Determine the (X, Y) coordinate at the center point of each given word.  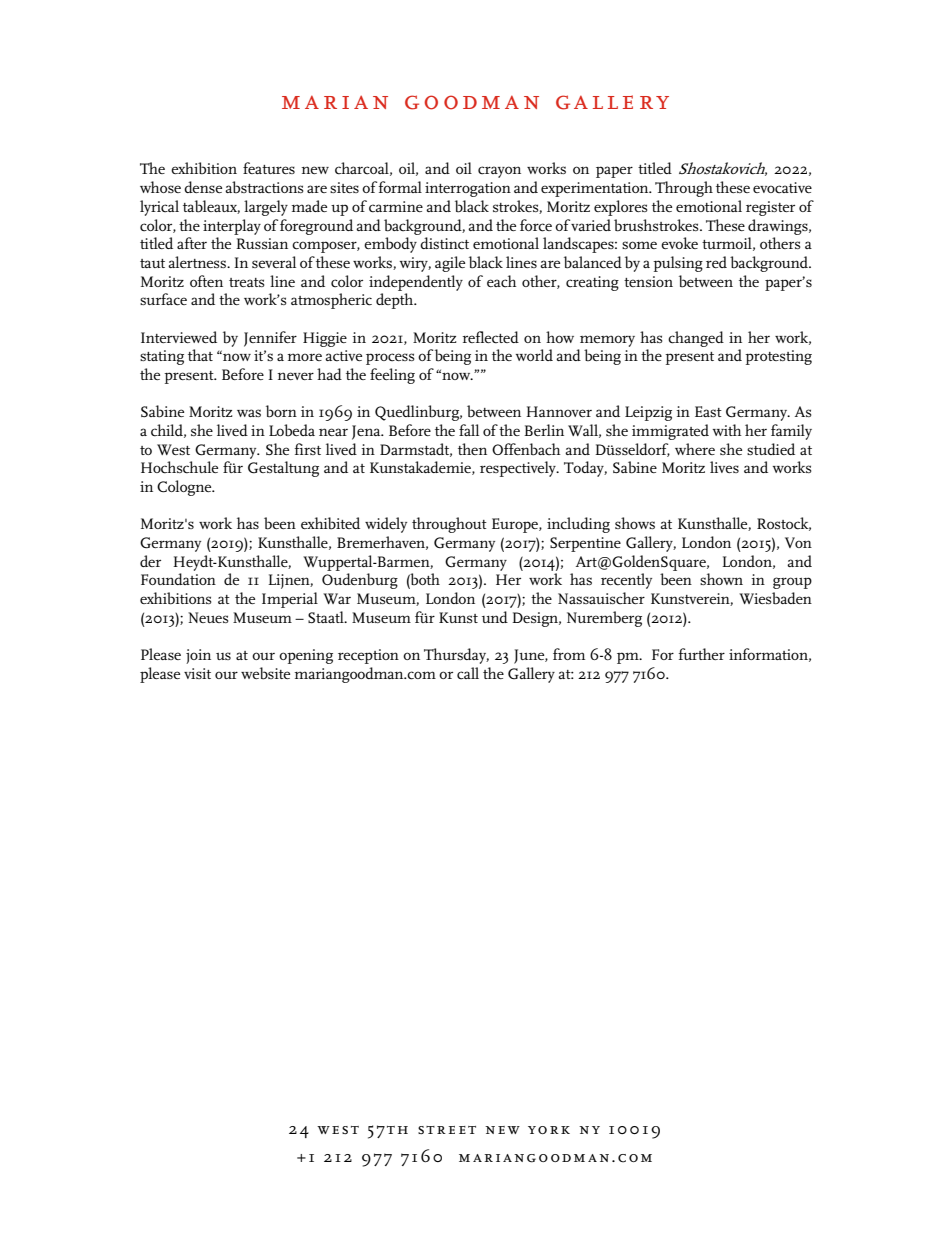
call (468, 673)
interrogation (468, 189)
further (702, 654)
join (198, 656)
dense (203, 187)
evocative (782, 188)
